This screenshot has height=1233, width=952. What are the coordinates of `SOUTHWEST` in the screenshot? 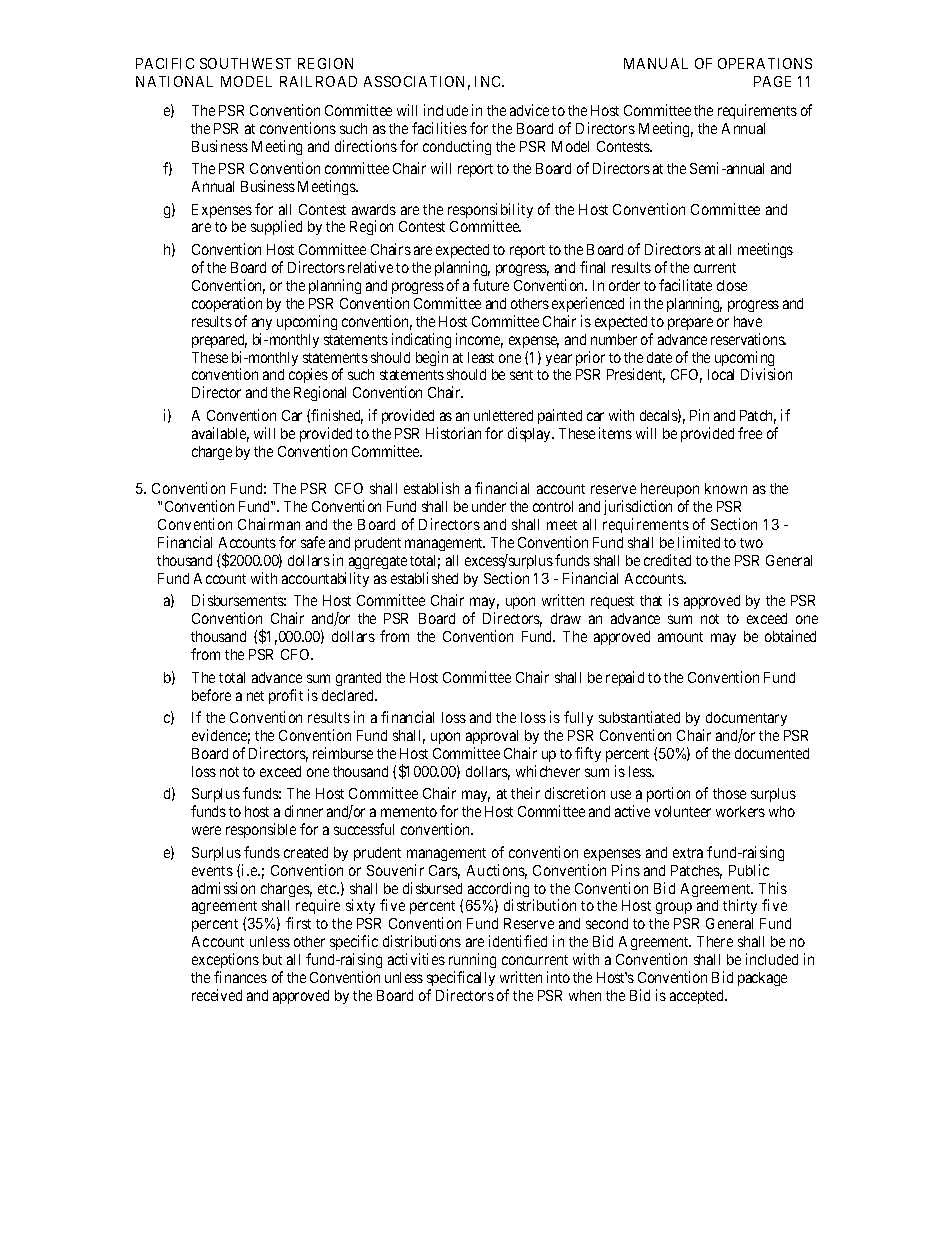 It's located at (245, 63).
